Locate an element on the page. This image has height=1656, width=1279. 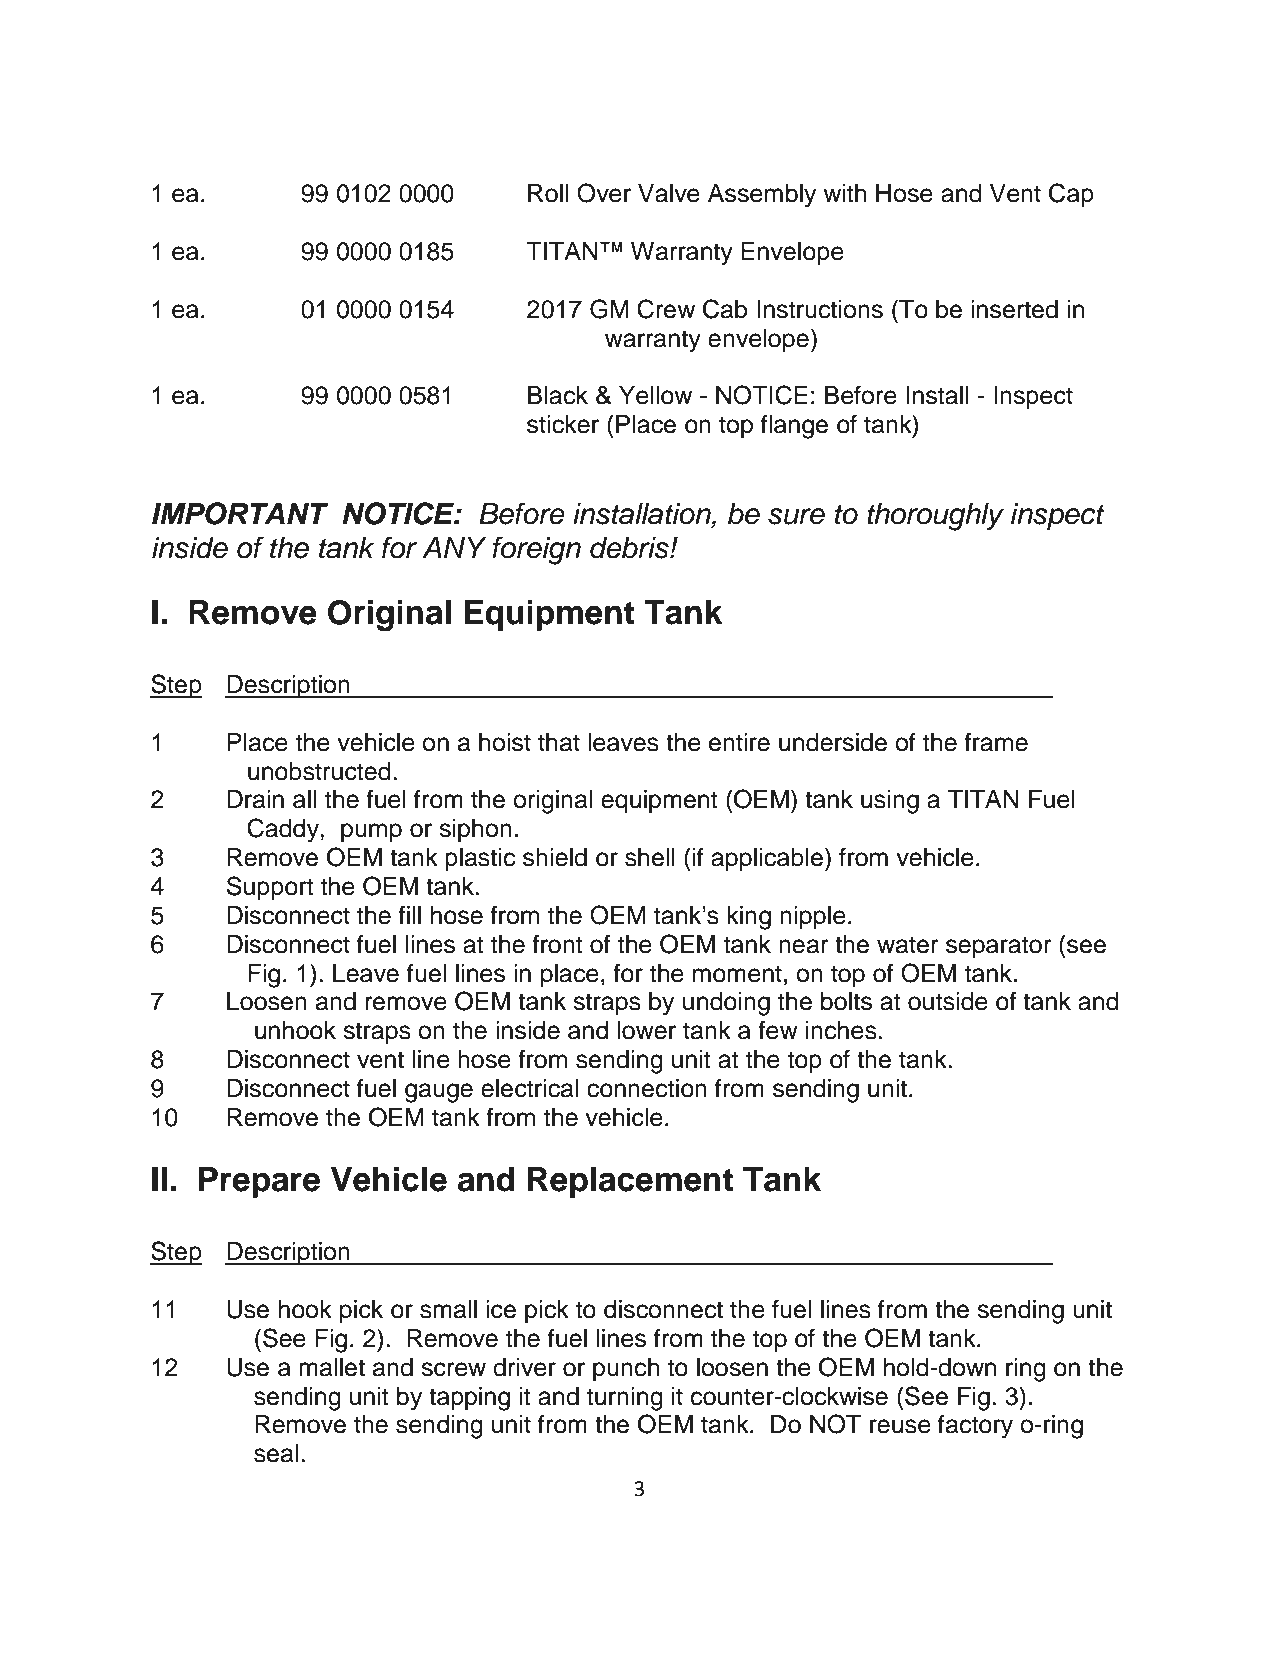
connection is located at coordinates (647, 1088).
